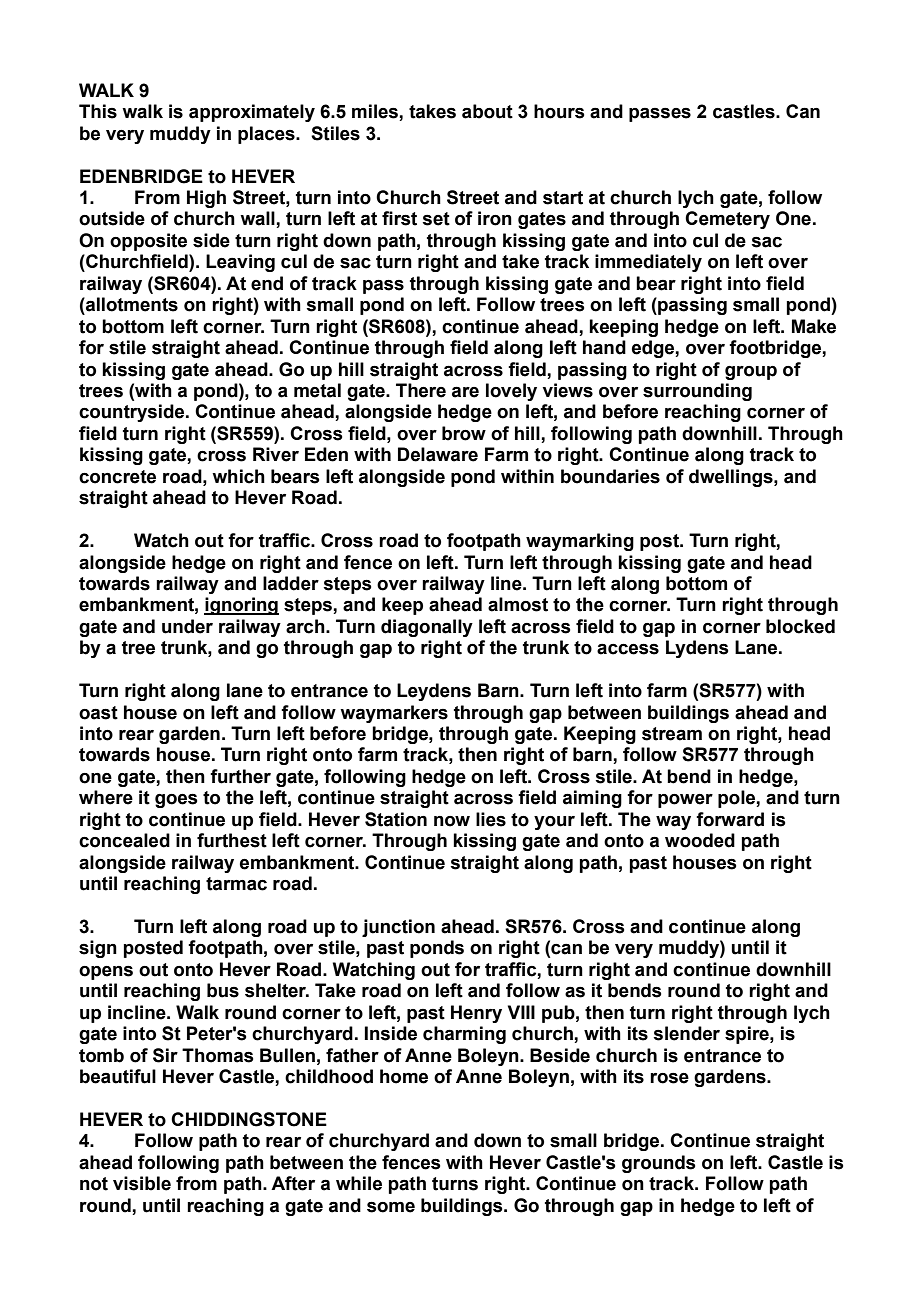 Image resolution: width=924 pixels, height=1308 pixels. What do you see at coordinates (176, 800) in the screenshot?
I see `goes` at bounding box center [176, 800].
